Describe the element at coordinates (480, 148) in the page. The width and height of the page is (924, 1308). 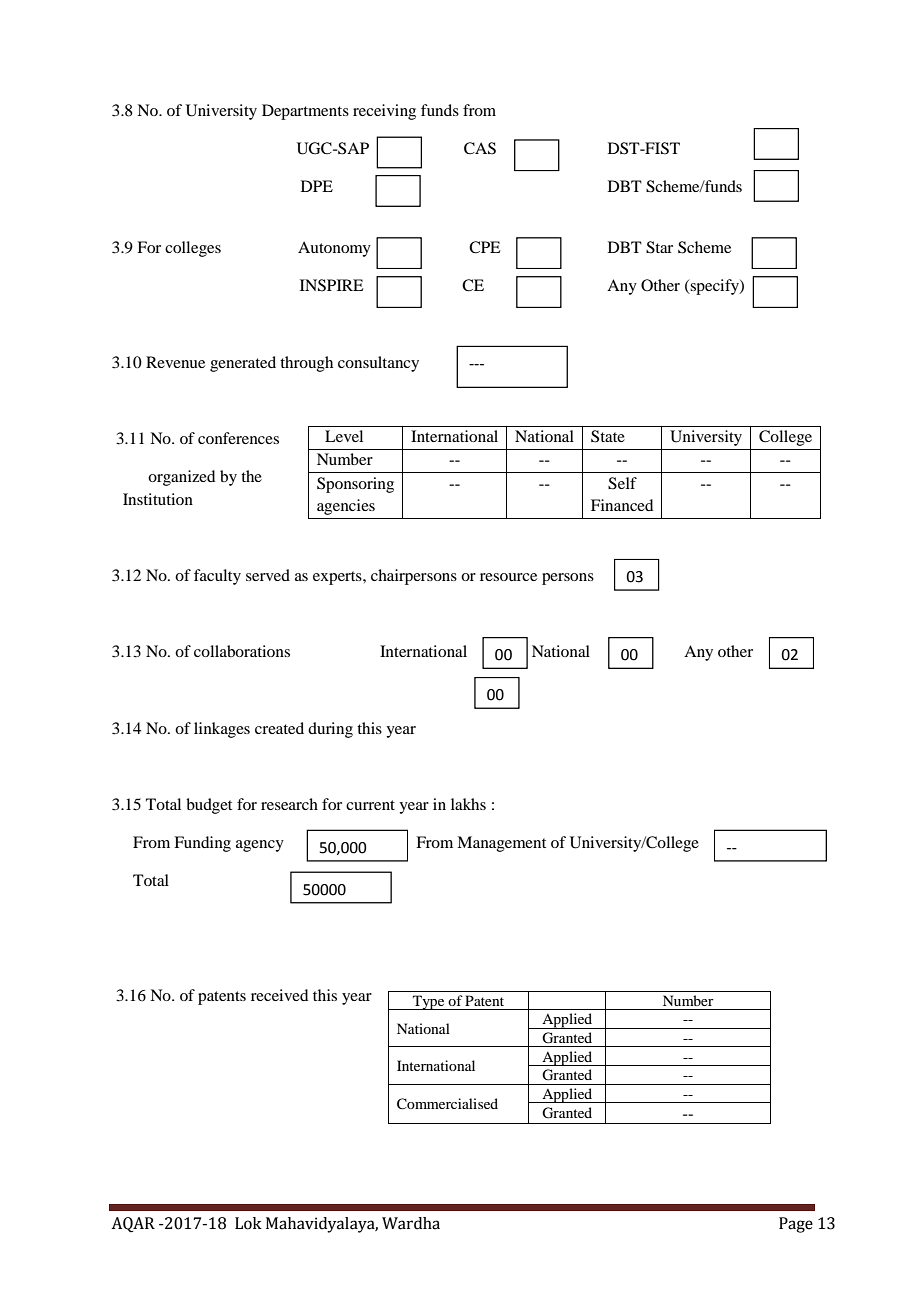
I see `CAS` at that location.
